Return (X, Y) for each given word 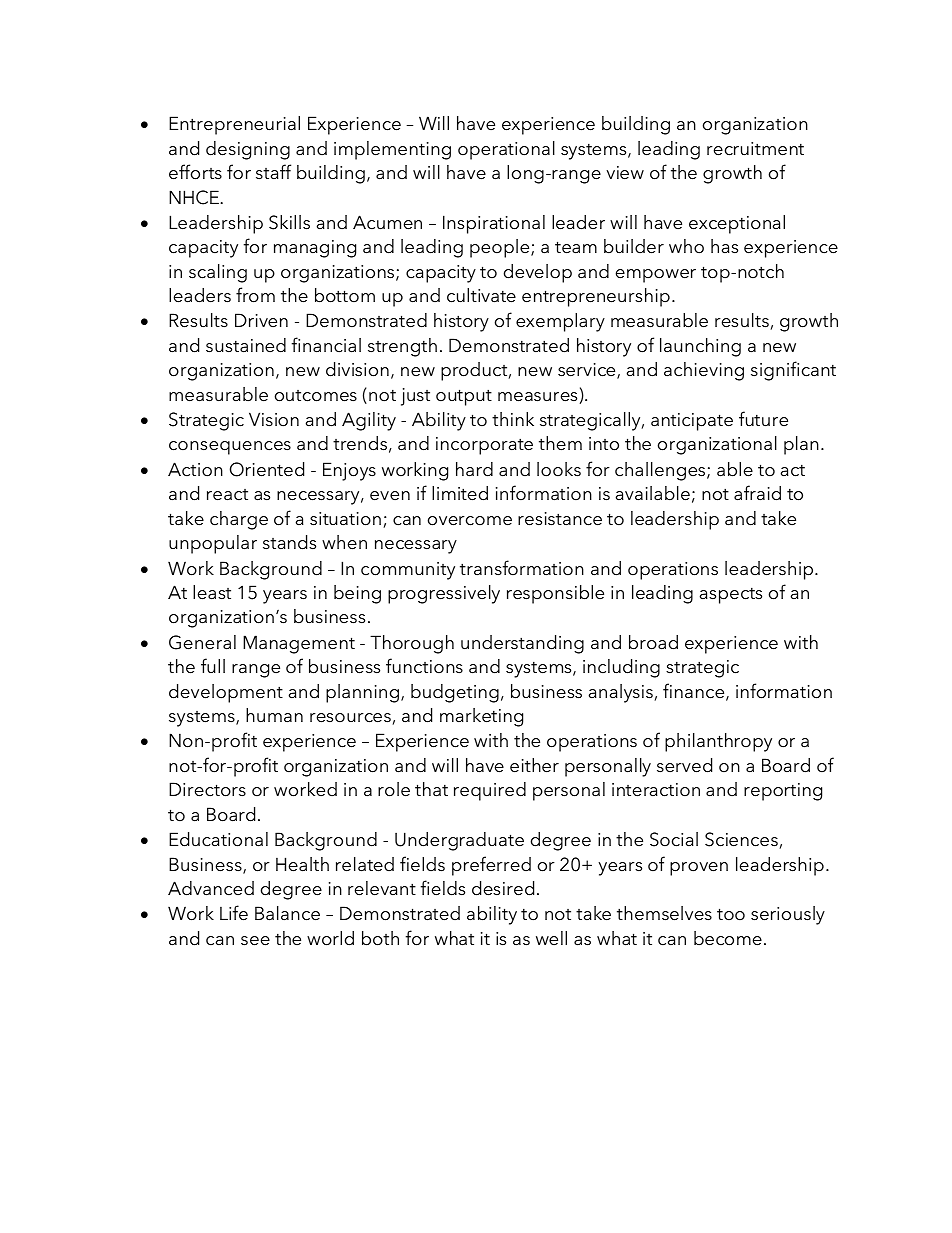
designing (248, 150)
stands (289, 542)
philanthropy (718, 742)
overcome (470, 521)
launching (700, 347)
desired (503, 888)
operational (506, 150)
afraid (757, 493)
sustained (246, 345)
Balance (287, 913)
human (274, 715)
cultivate (481, 295)
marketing (481, 717)
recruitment (755, 149)
